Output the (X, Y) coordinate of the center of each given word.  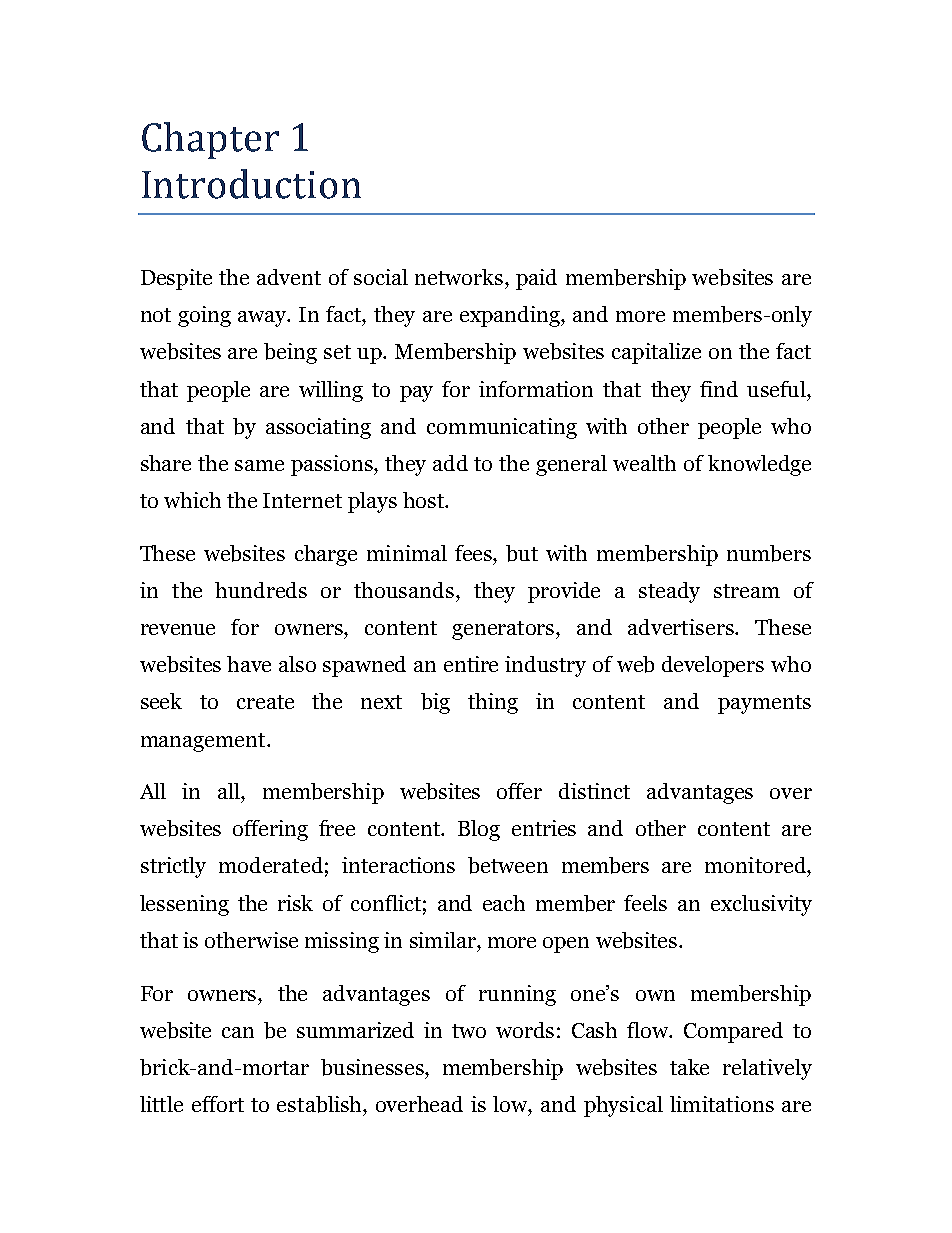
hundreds (261, 590)
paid (536, 279)
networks (459, 277)
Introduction (251, 184)
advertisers (682, 627)
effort (218, 1104)
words (525, 1030)
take (689, 1067)
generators (504, 630)
